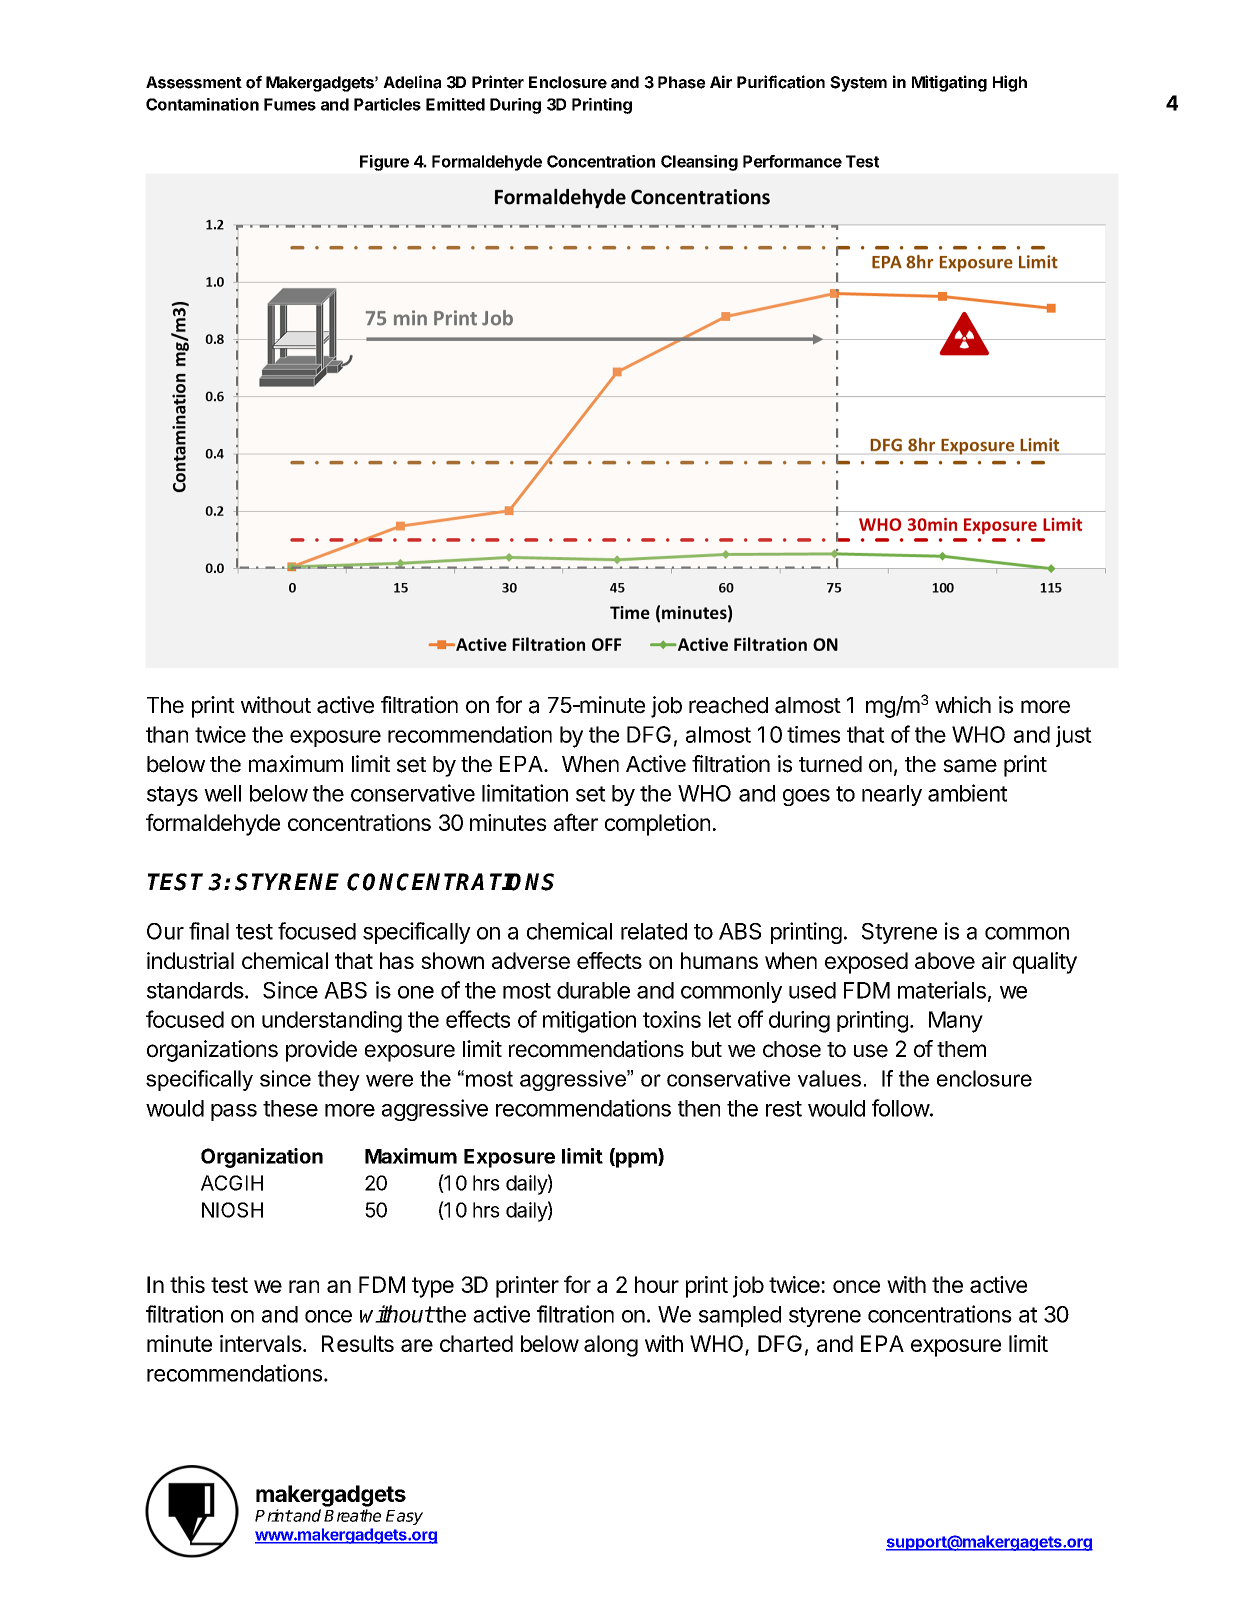 This screenshot has height=1602, width=1238. I want to click on which, so click(963, 705).
